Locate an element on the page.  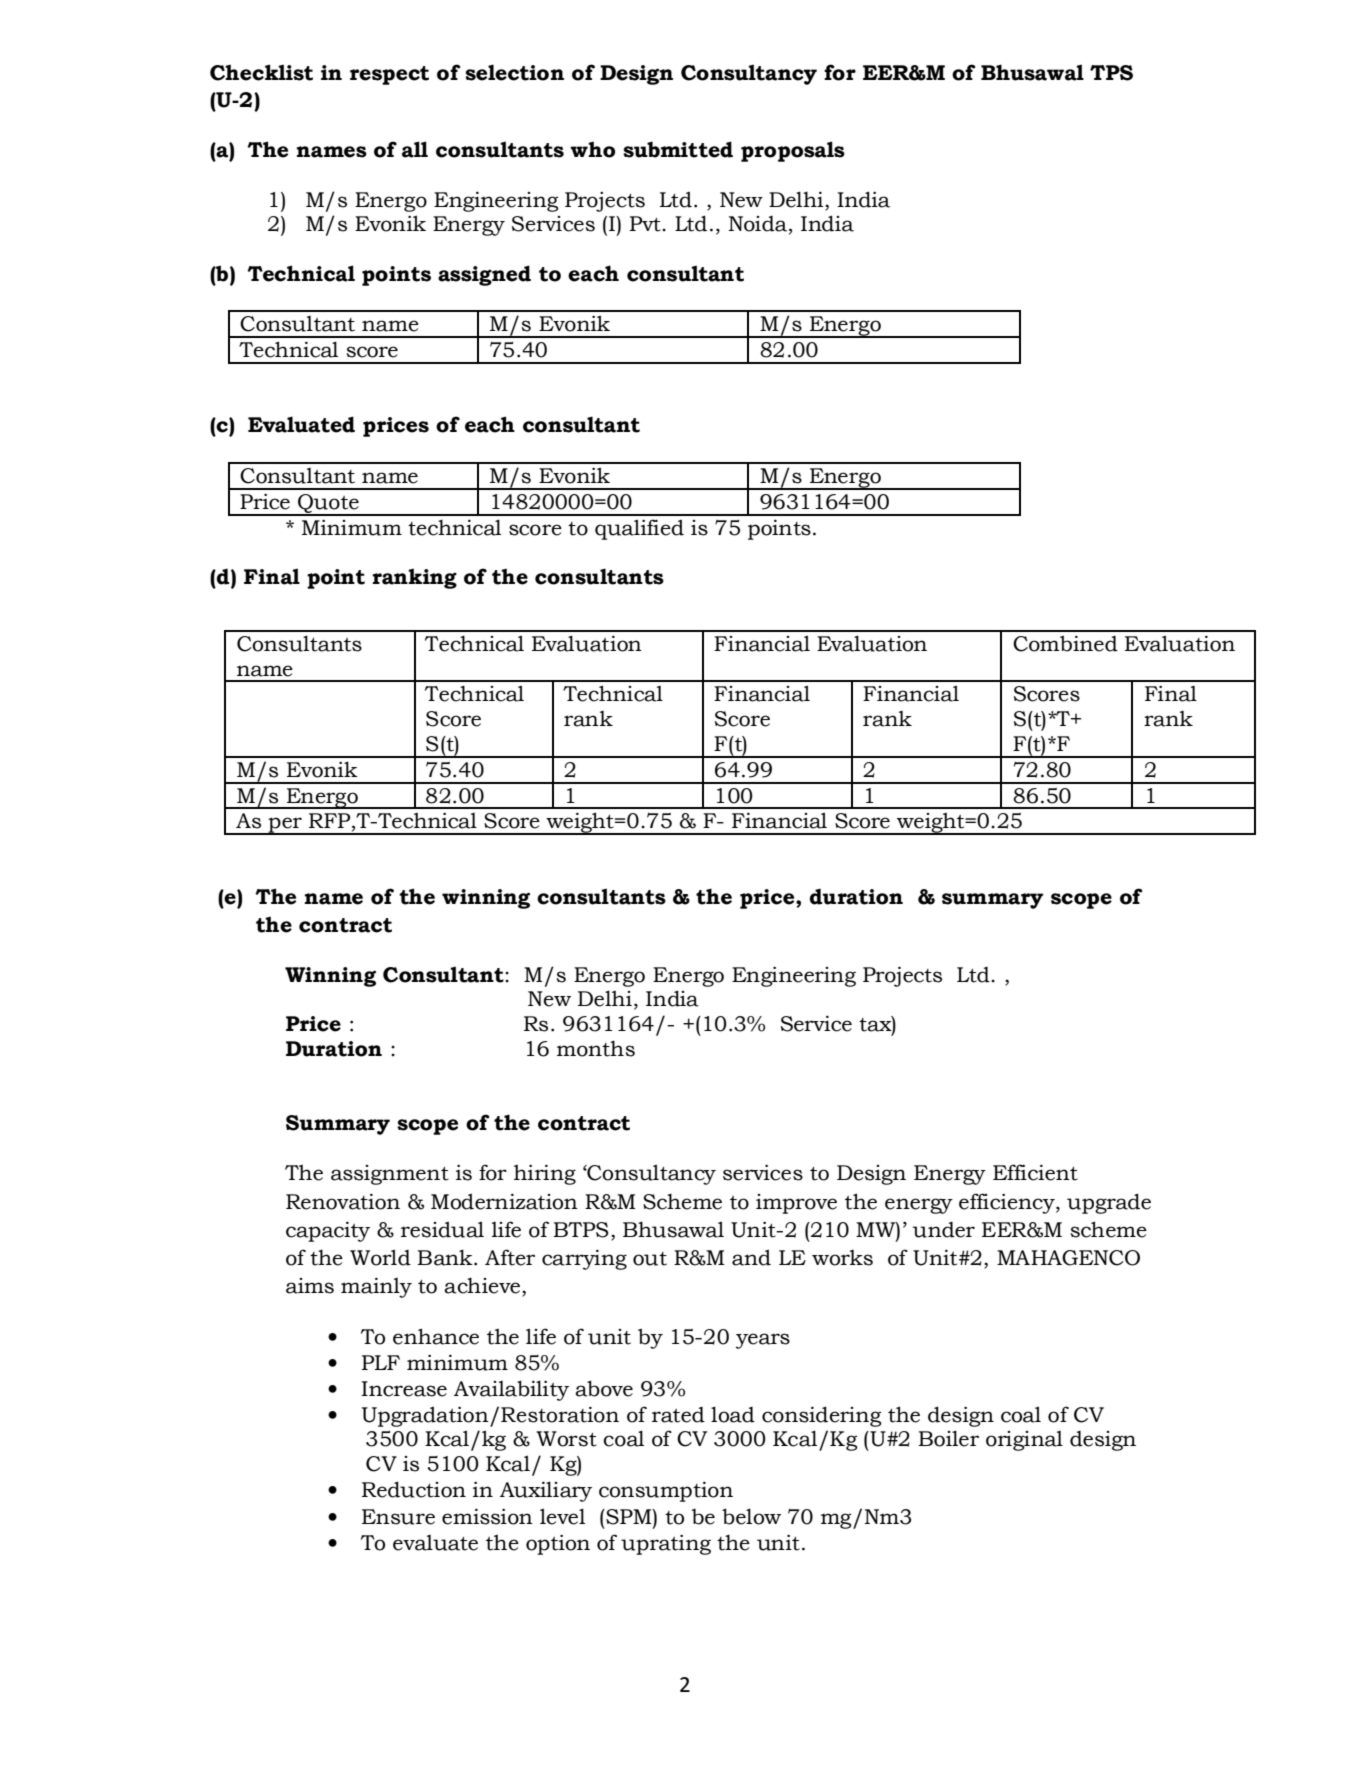
Renovation is located at coordinates (343, 1201).
